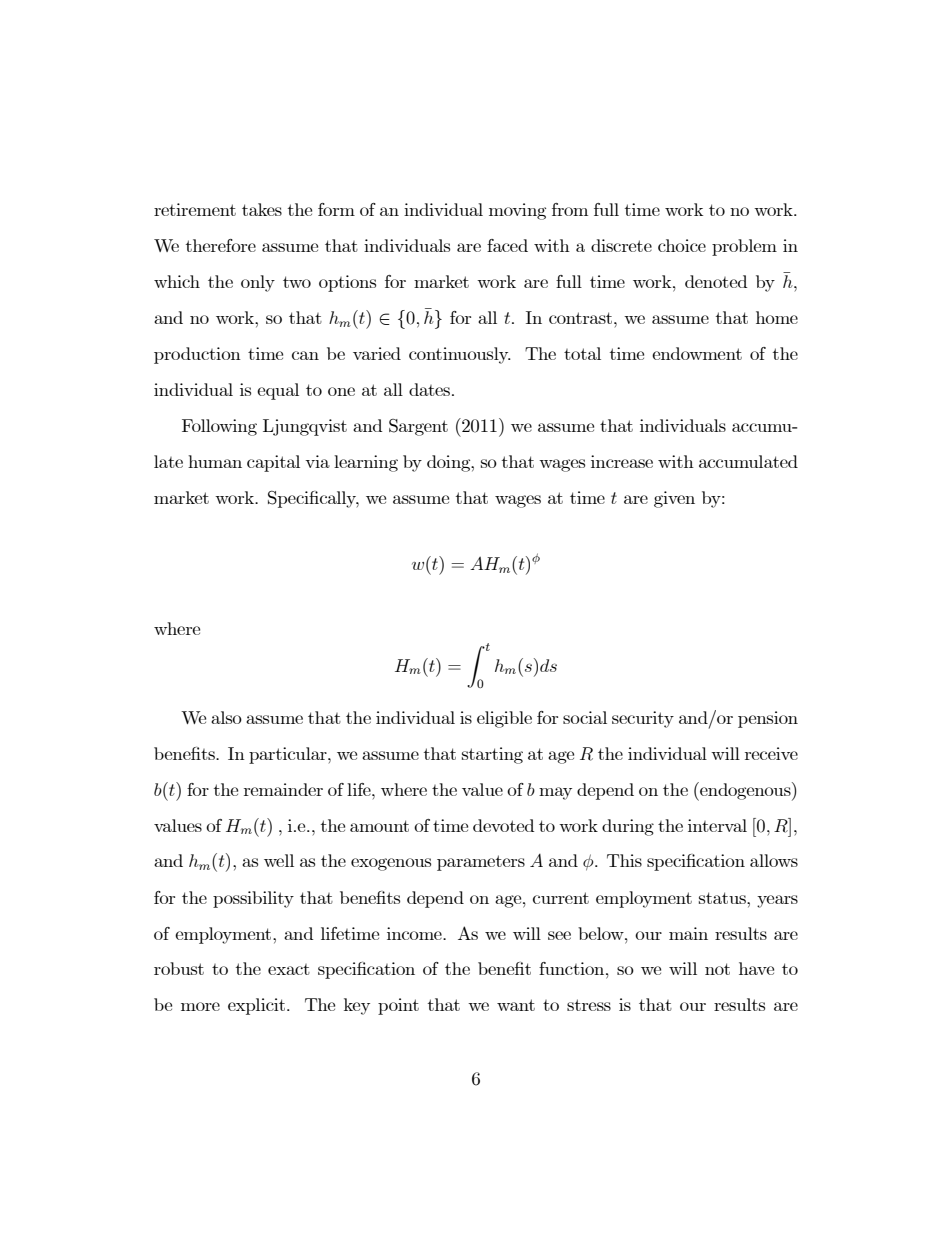 Image resolution: width=952 pixels, height=1233 pixels. What do you see at coordinates (507, 245) in the screenshot?
I see `faced` at bounding box center [507, 245].
